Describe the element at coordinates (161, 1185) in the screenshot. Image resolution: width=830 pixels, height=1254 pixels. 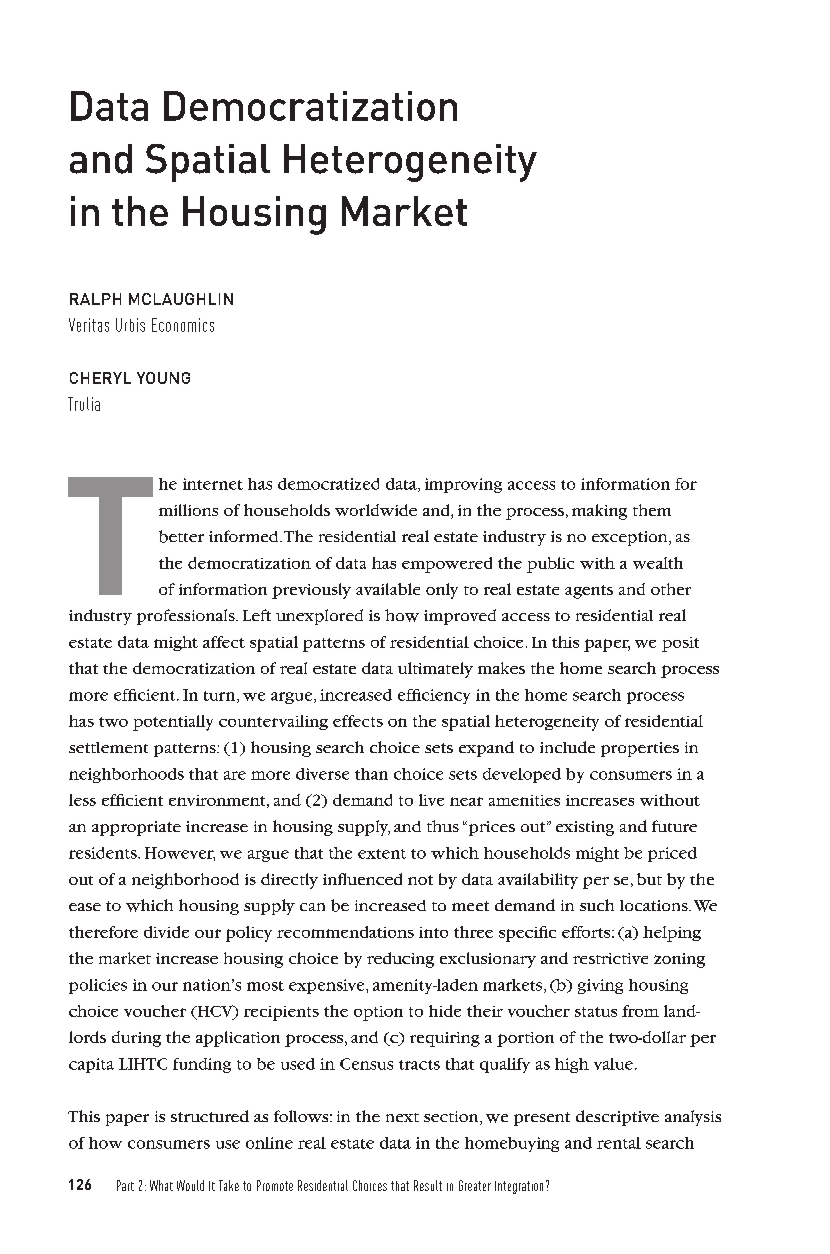
I see `What` at that location.
